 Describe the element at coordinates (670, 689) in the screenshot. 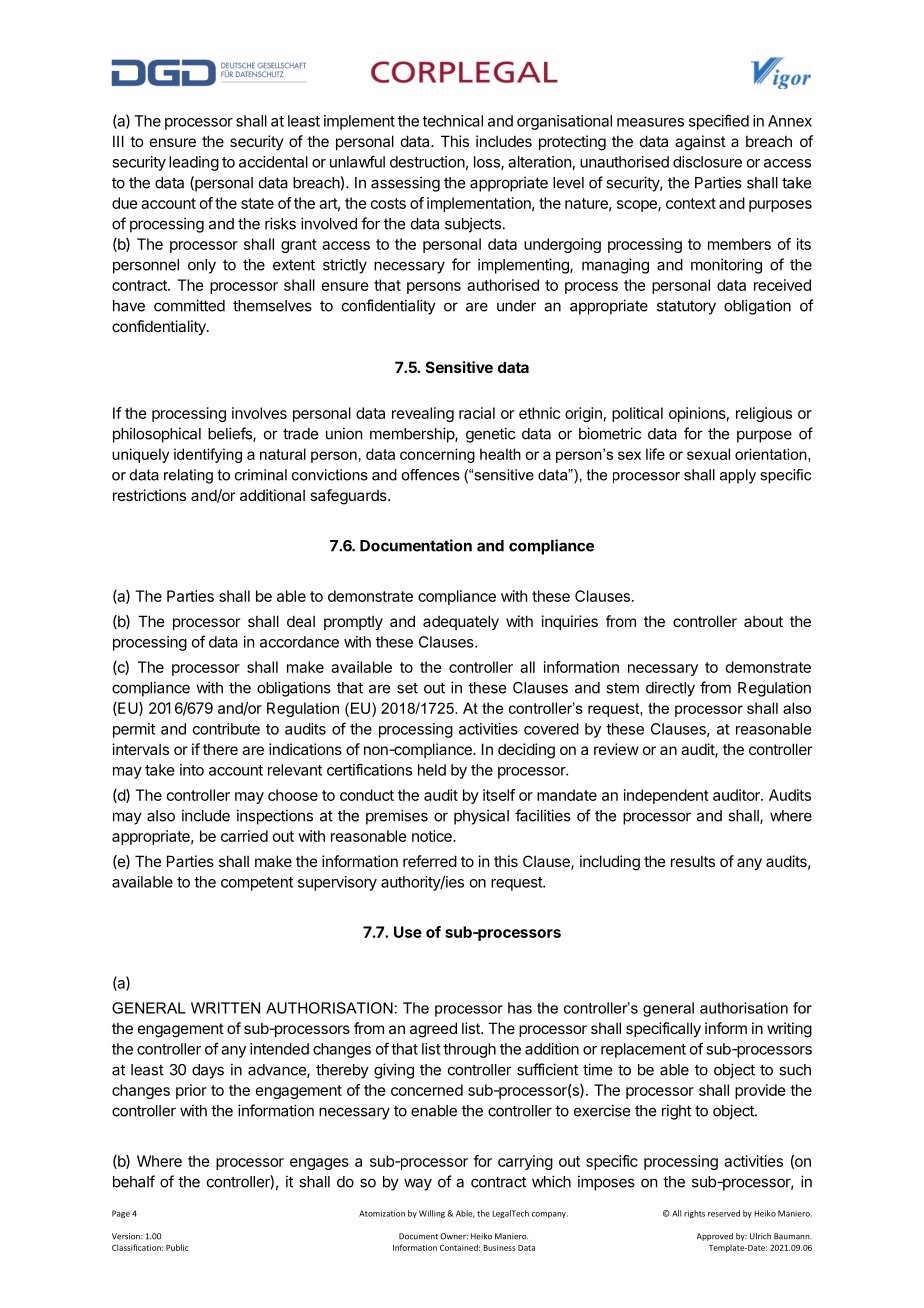

I see `directly` at that location.
